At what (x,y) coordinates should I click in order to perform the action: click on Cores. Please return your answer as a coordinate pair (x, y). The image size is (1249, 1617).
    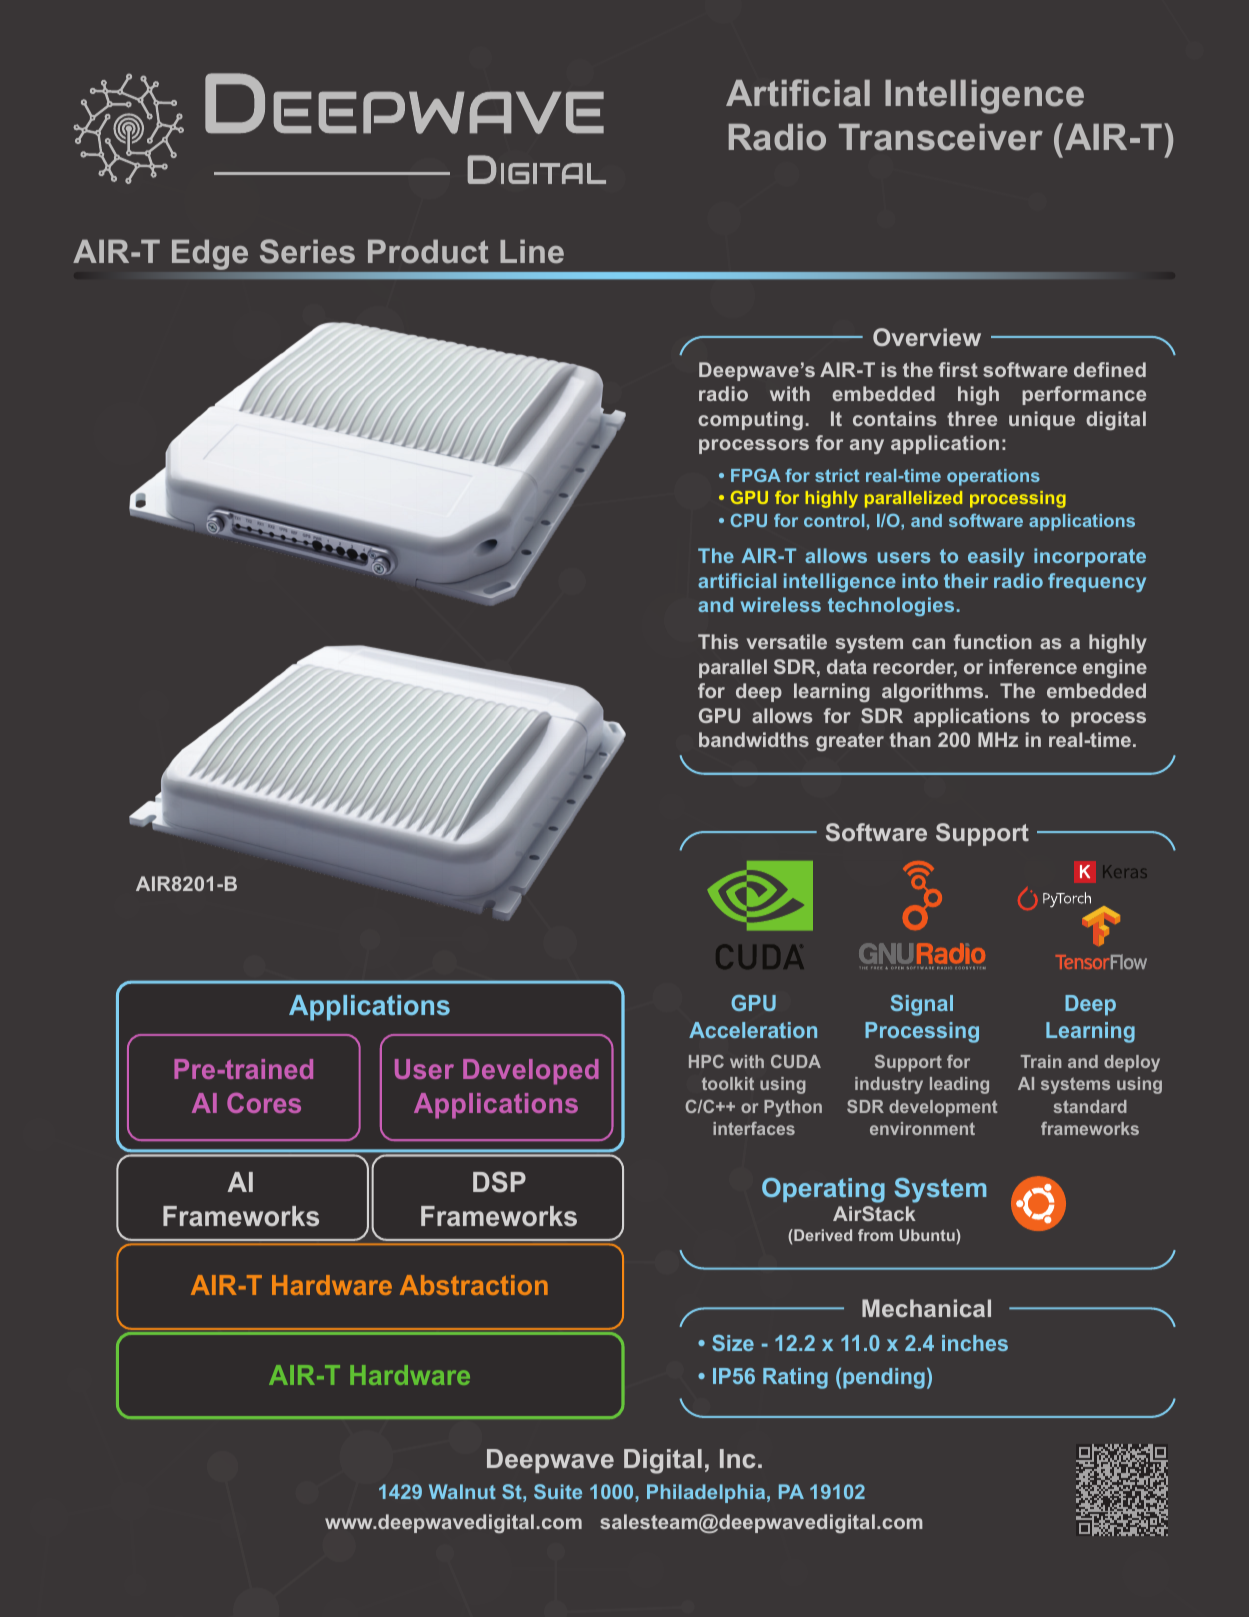
    Looking at the image, I should click on (264, 1102).
